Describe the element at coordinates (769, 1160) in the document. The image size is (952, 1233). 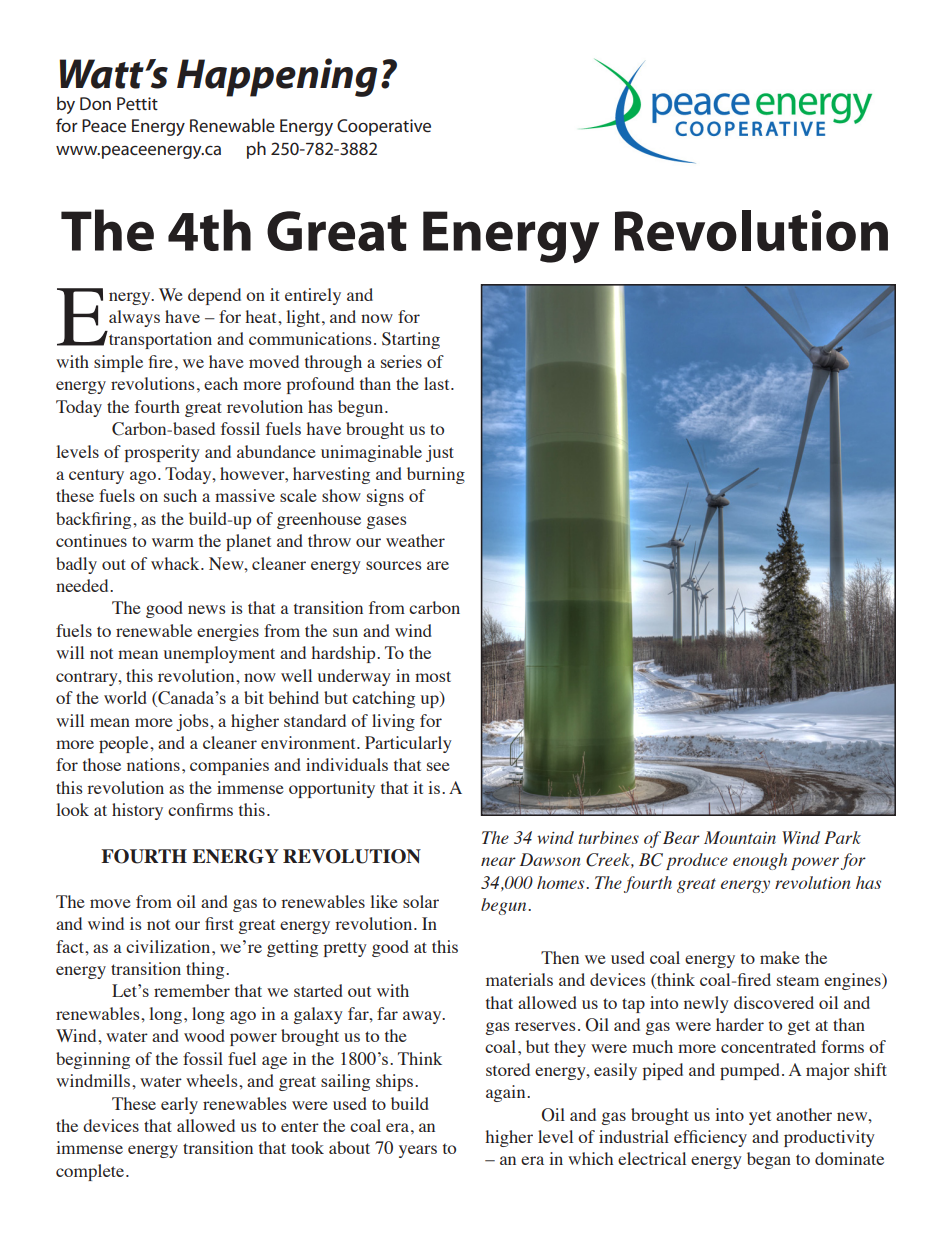
I see `began` at that location.
